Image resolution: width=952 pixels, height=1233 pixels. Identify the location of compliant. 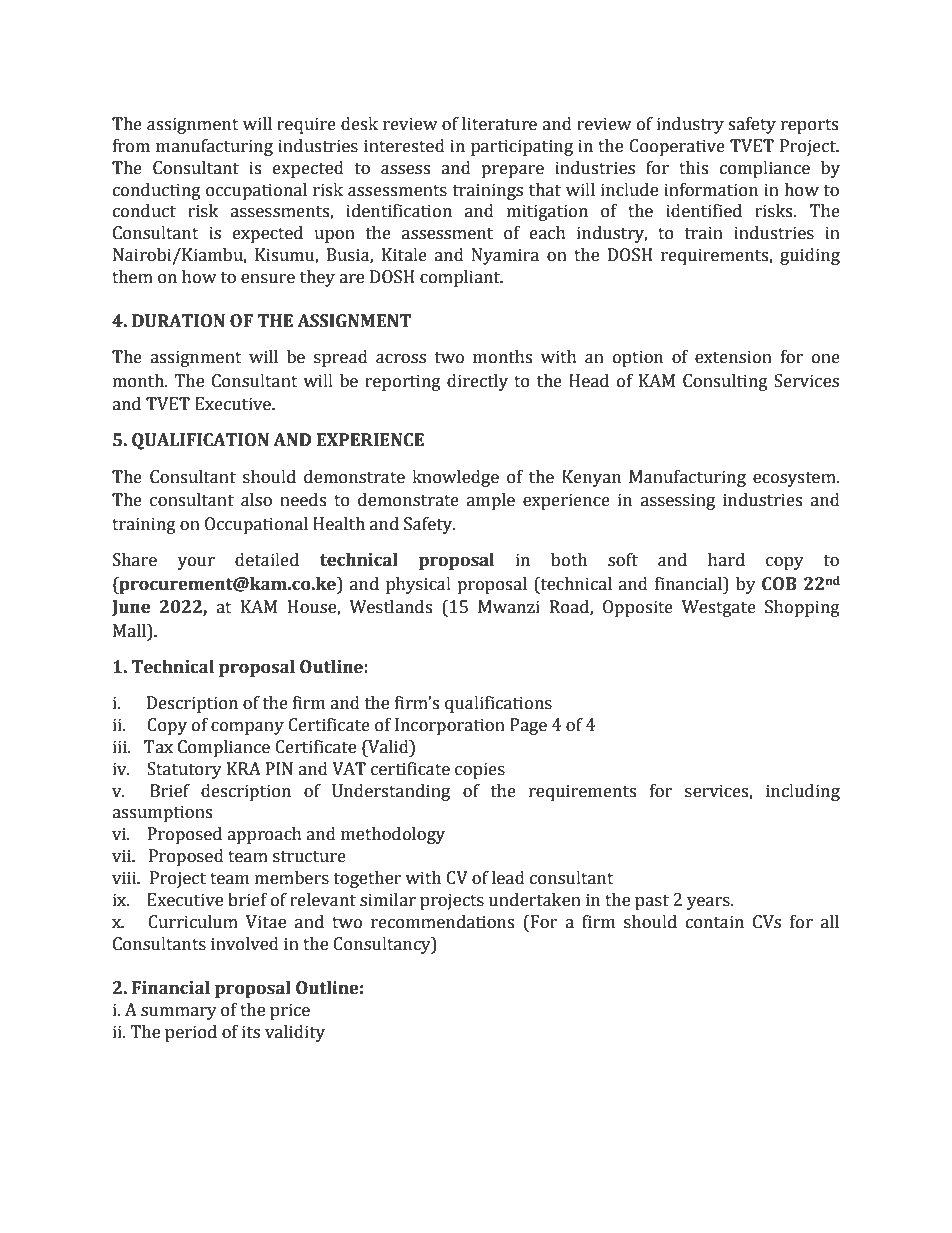
(461, 278).
